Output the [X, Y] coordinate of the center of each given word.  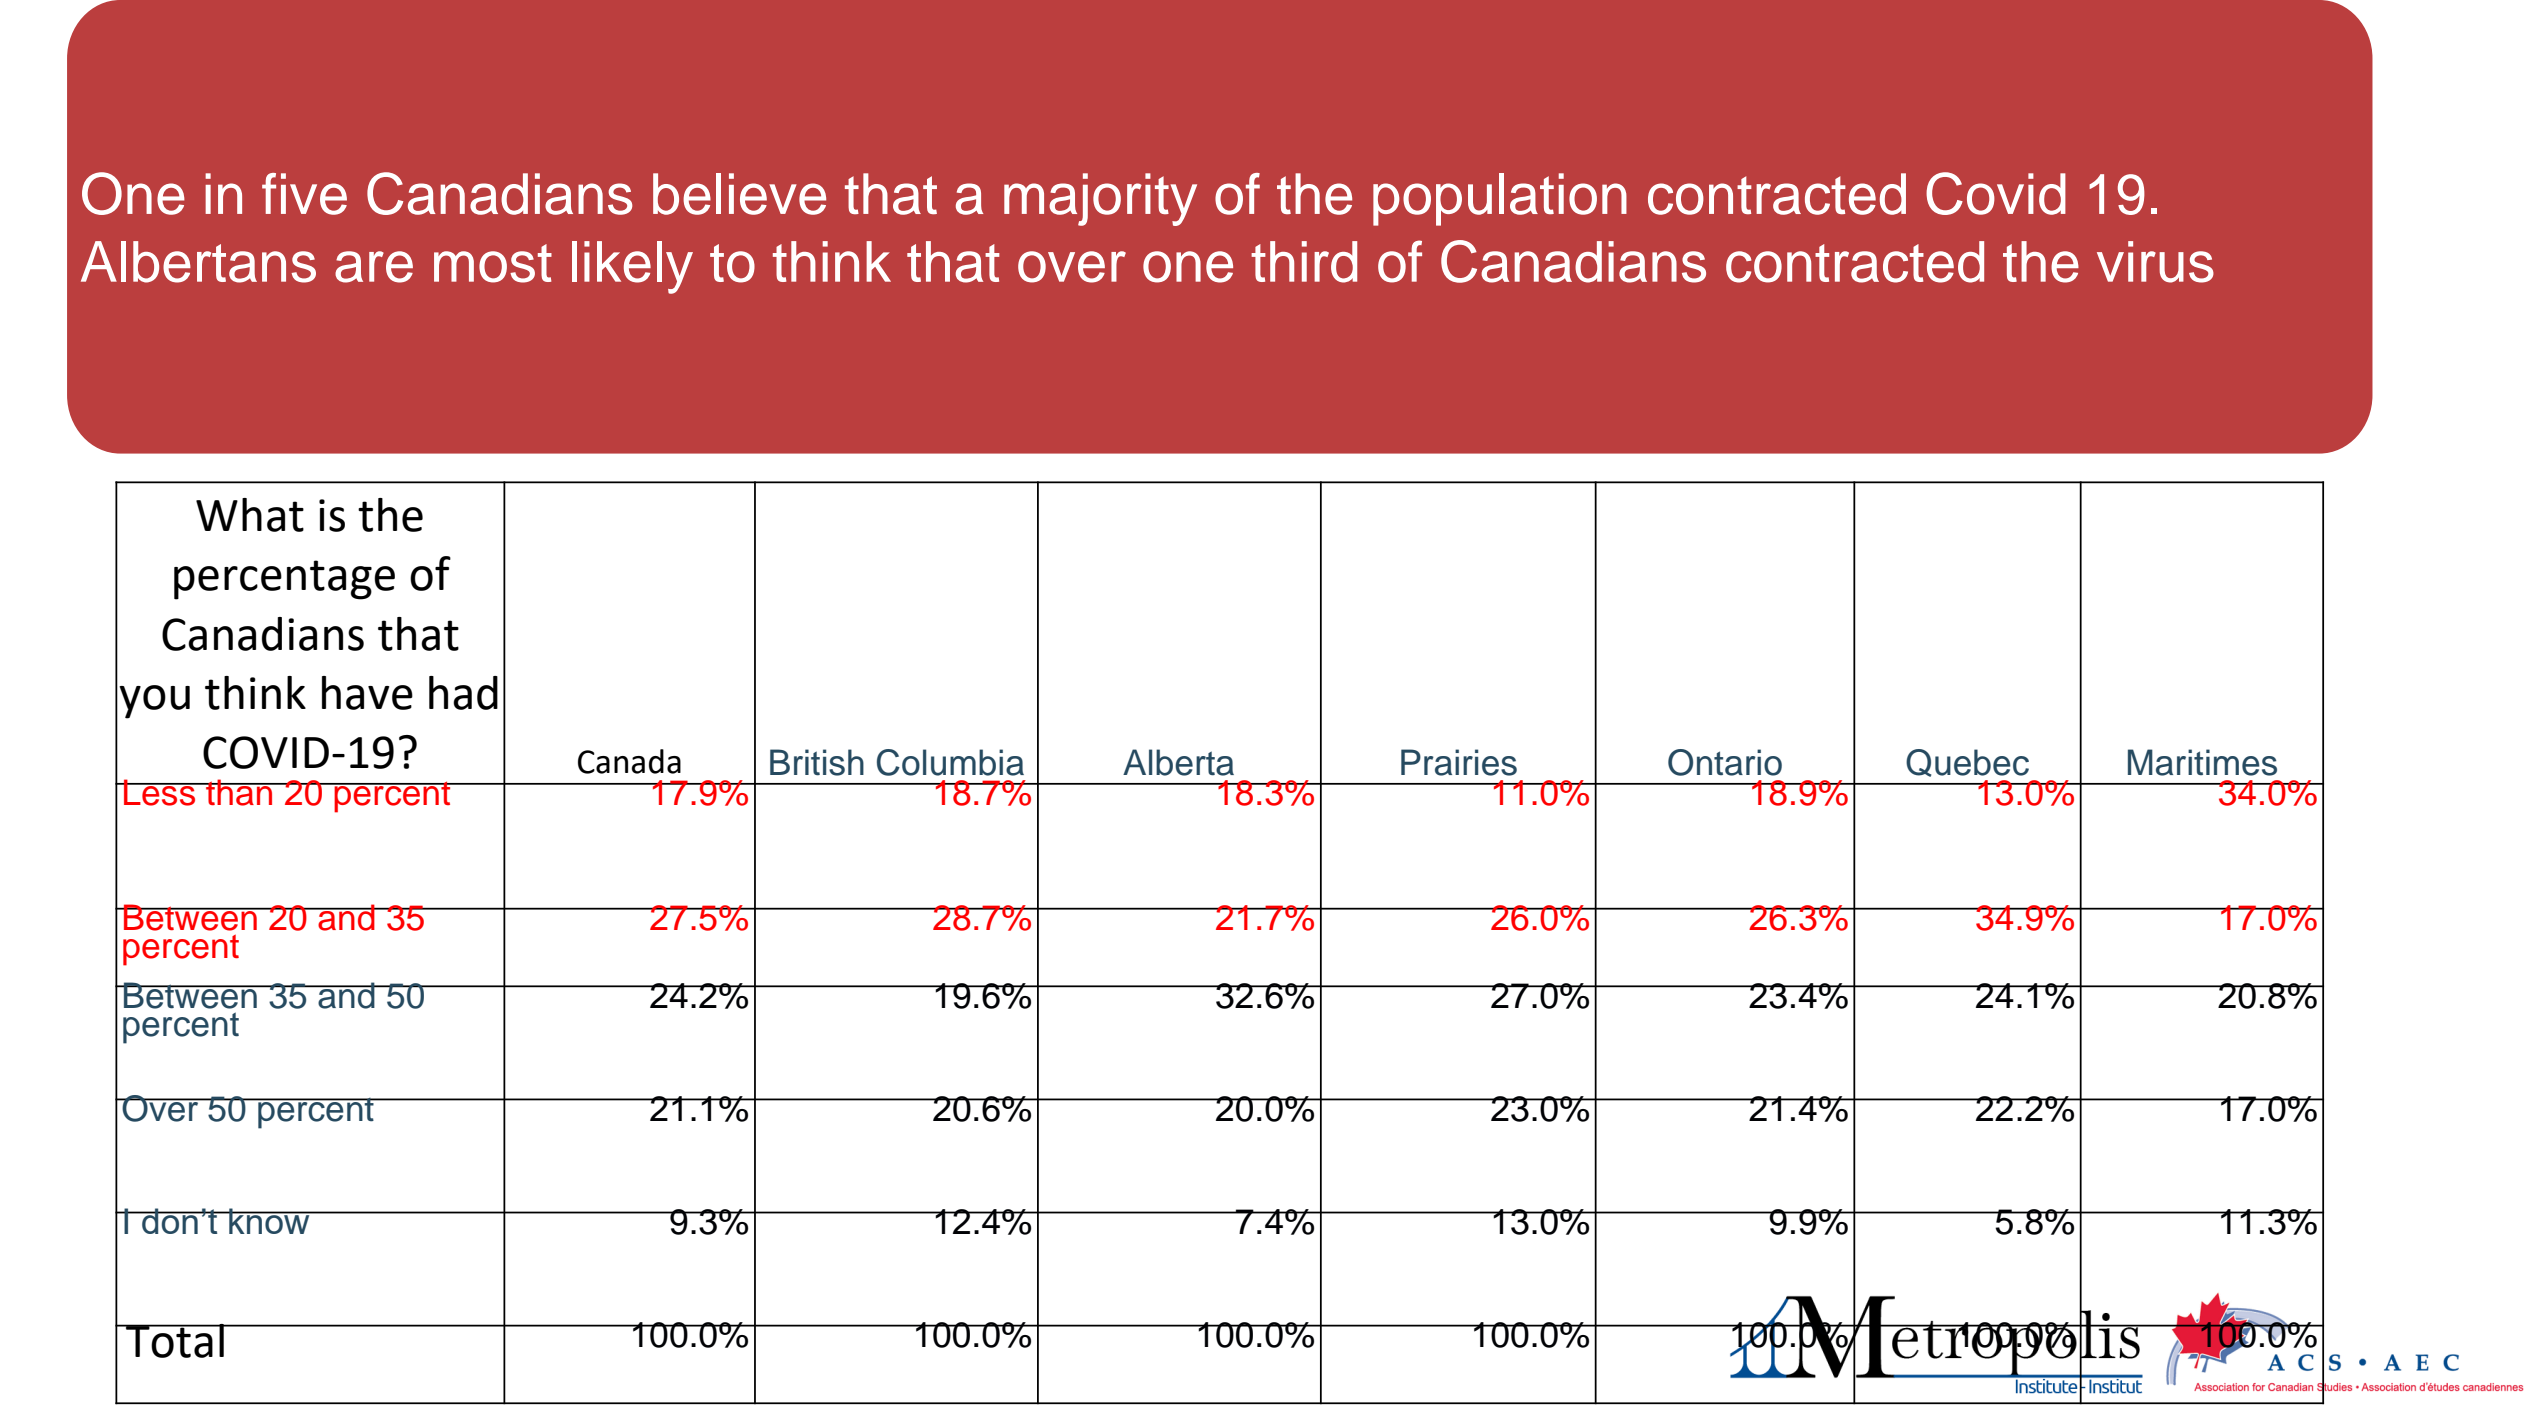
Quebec [1967, 763]
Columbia [950, 762]
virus [2155, 262]
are [374, 267]
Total [175, 1341]
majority [1100, 199]
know [269, 1221]
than [239, 792]
